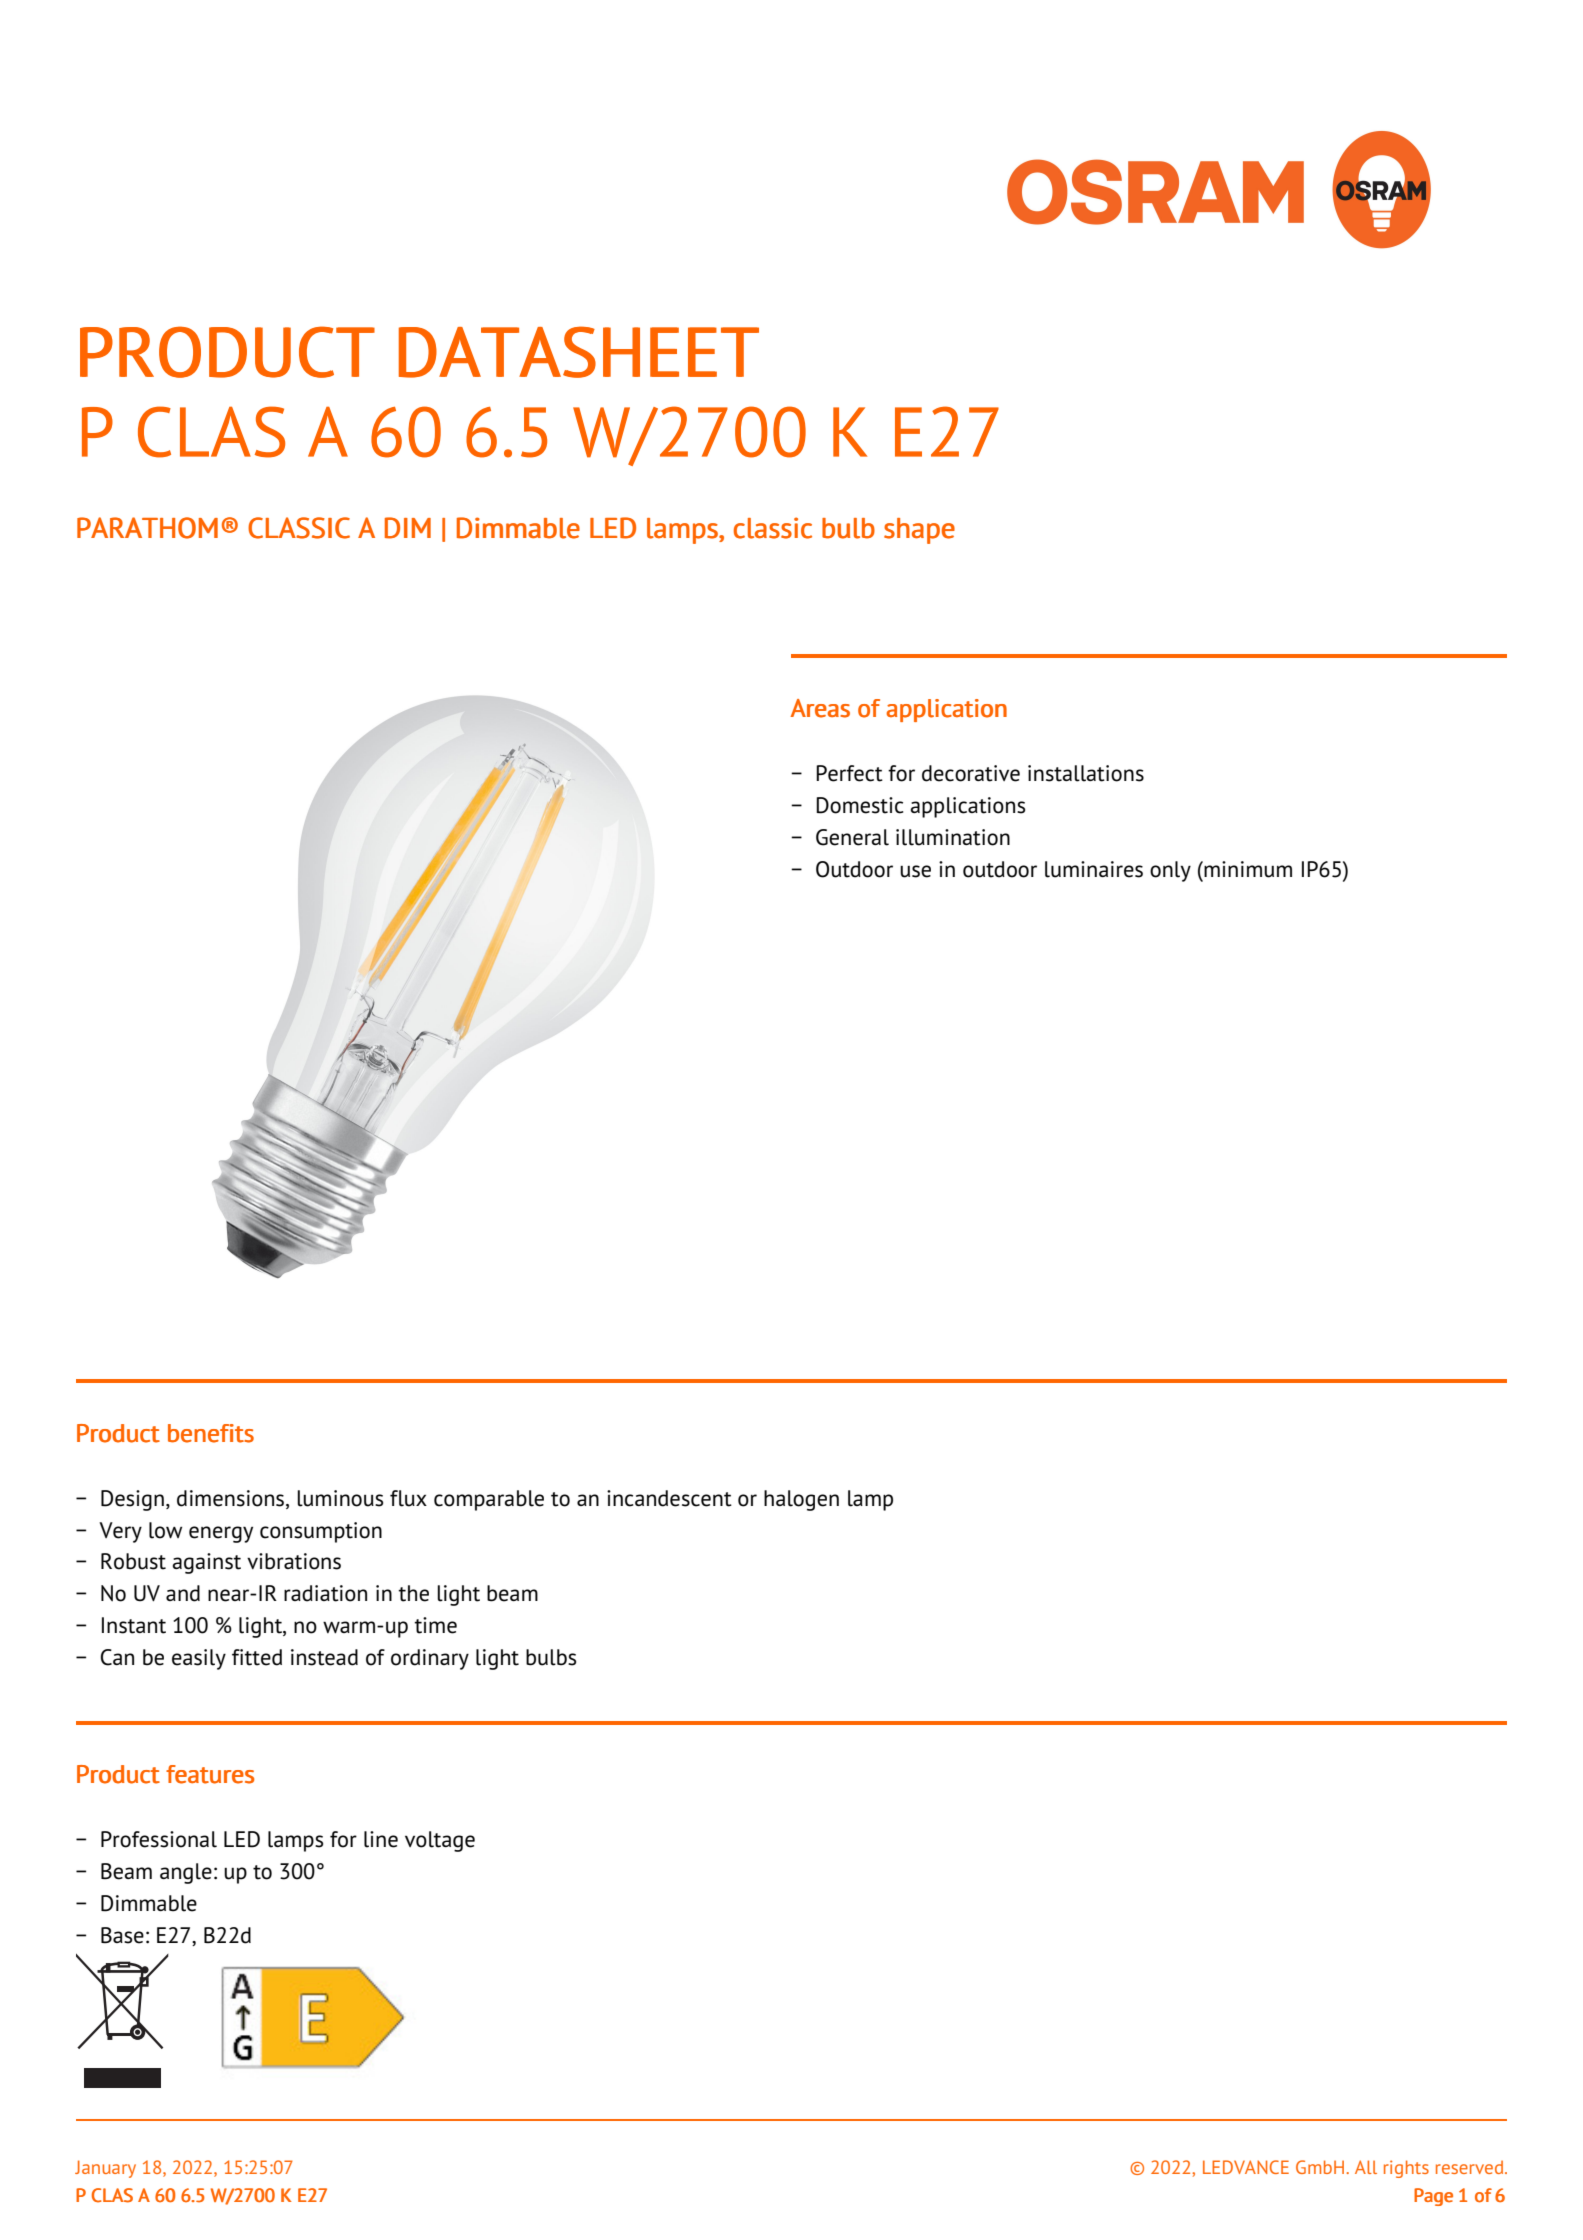 This image has width=1583, height=2240. Describe the element at coordinates (294, 1561) in the image. I see `vibrations` at that location.
